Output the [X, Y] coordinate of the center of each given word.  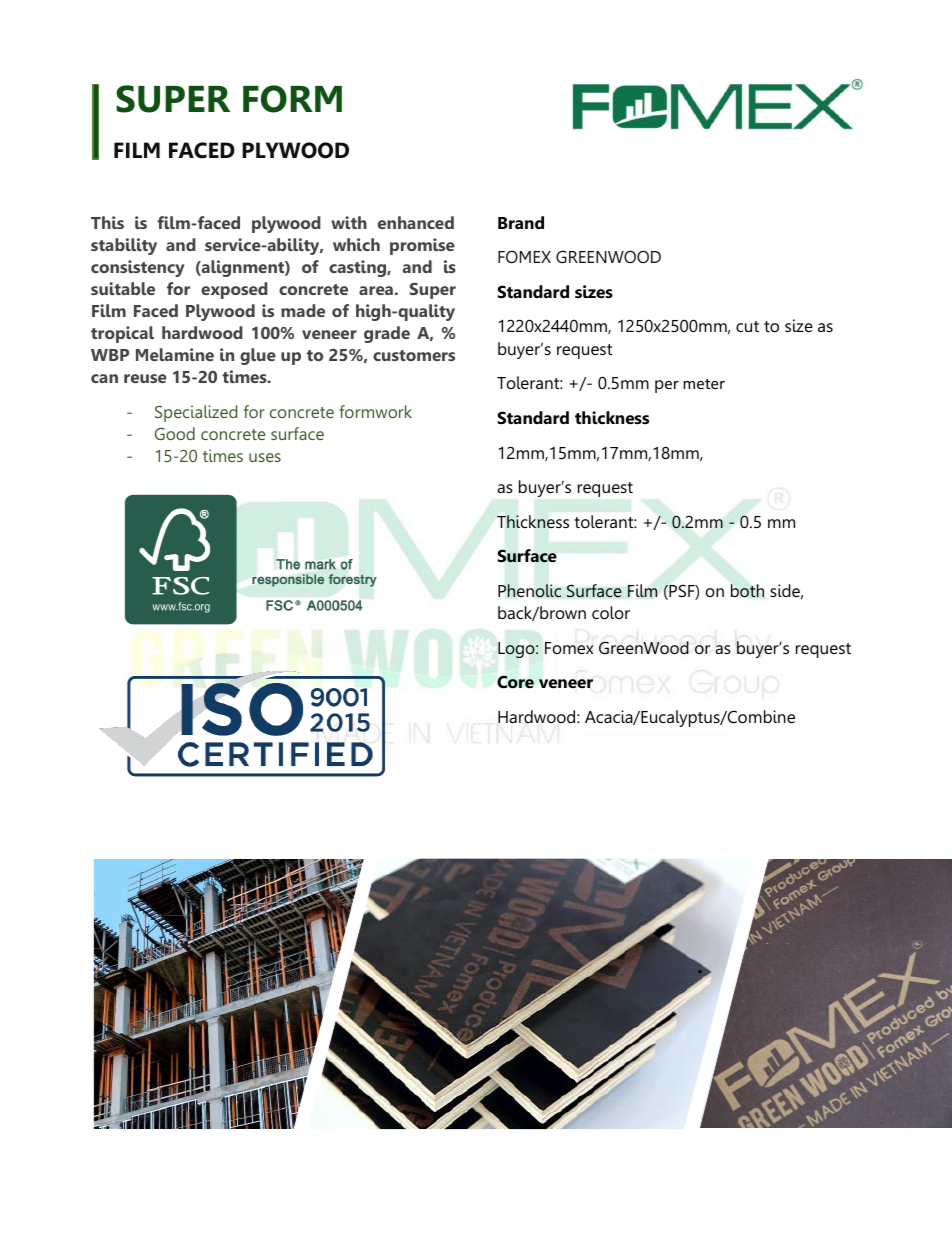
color [611, 612]
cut [747, 326]
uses [265, 457]
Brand [521, 222]
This [107, 222]
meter [704, 384]
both [747, 591]
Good [175, 433]
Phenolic [529, 591]
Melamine [175, 354]
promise [422, 246]
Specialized [196, 413]
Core [515, 682]
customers [414, 355]
